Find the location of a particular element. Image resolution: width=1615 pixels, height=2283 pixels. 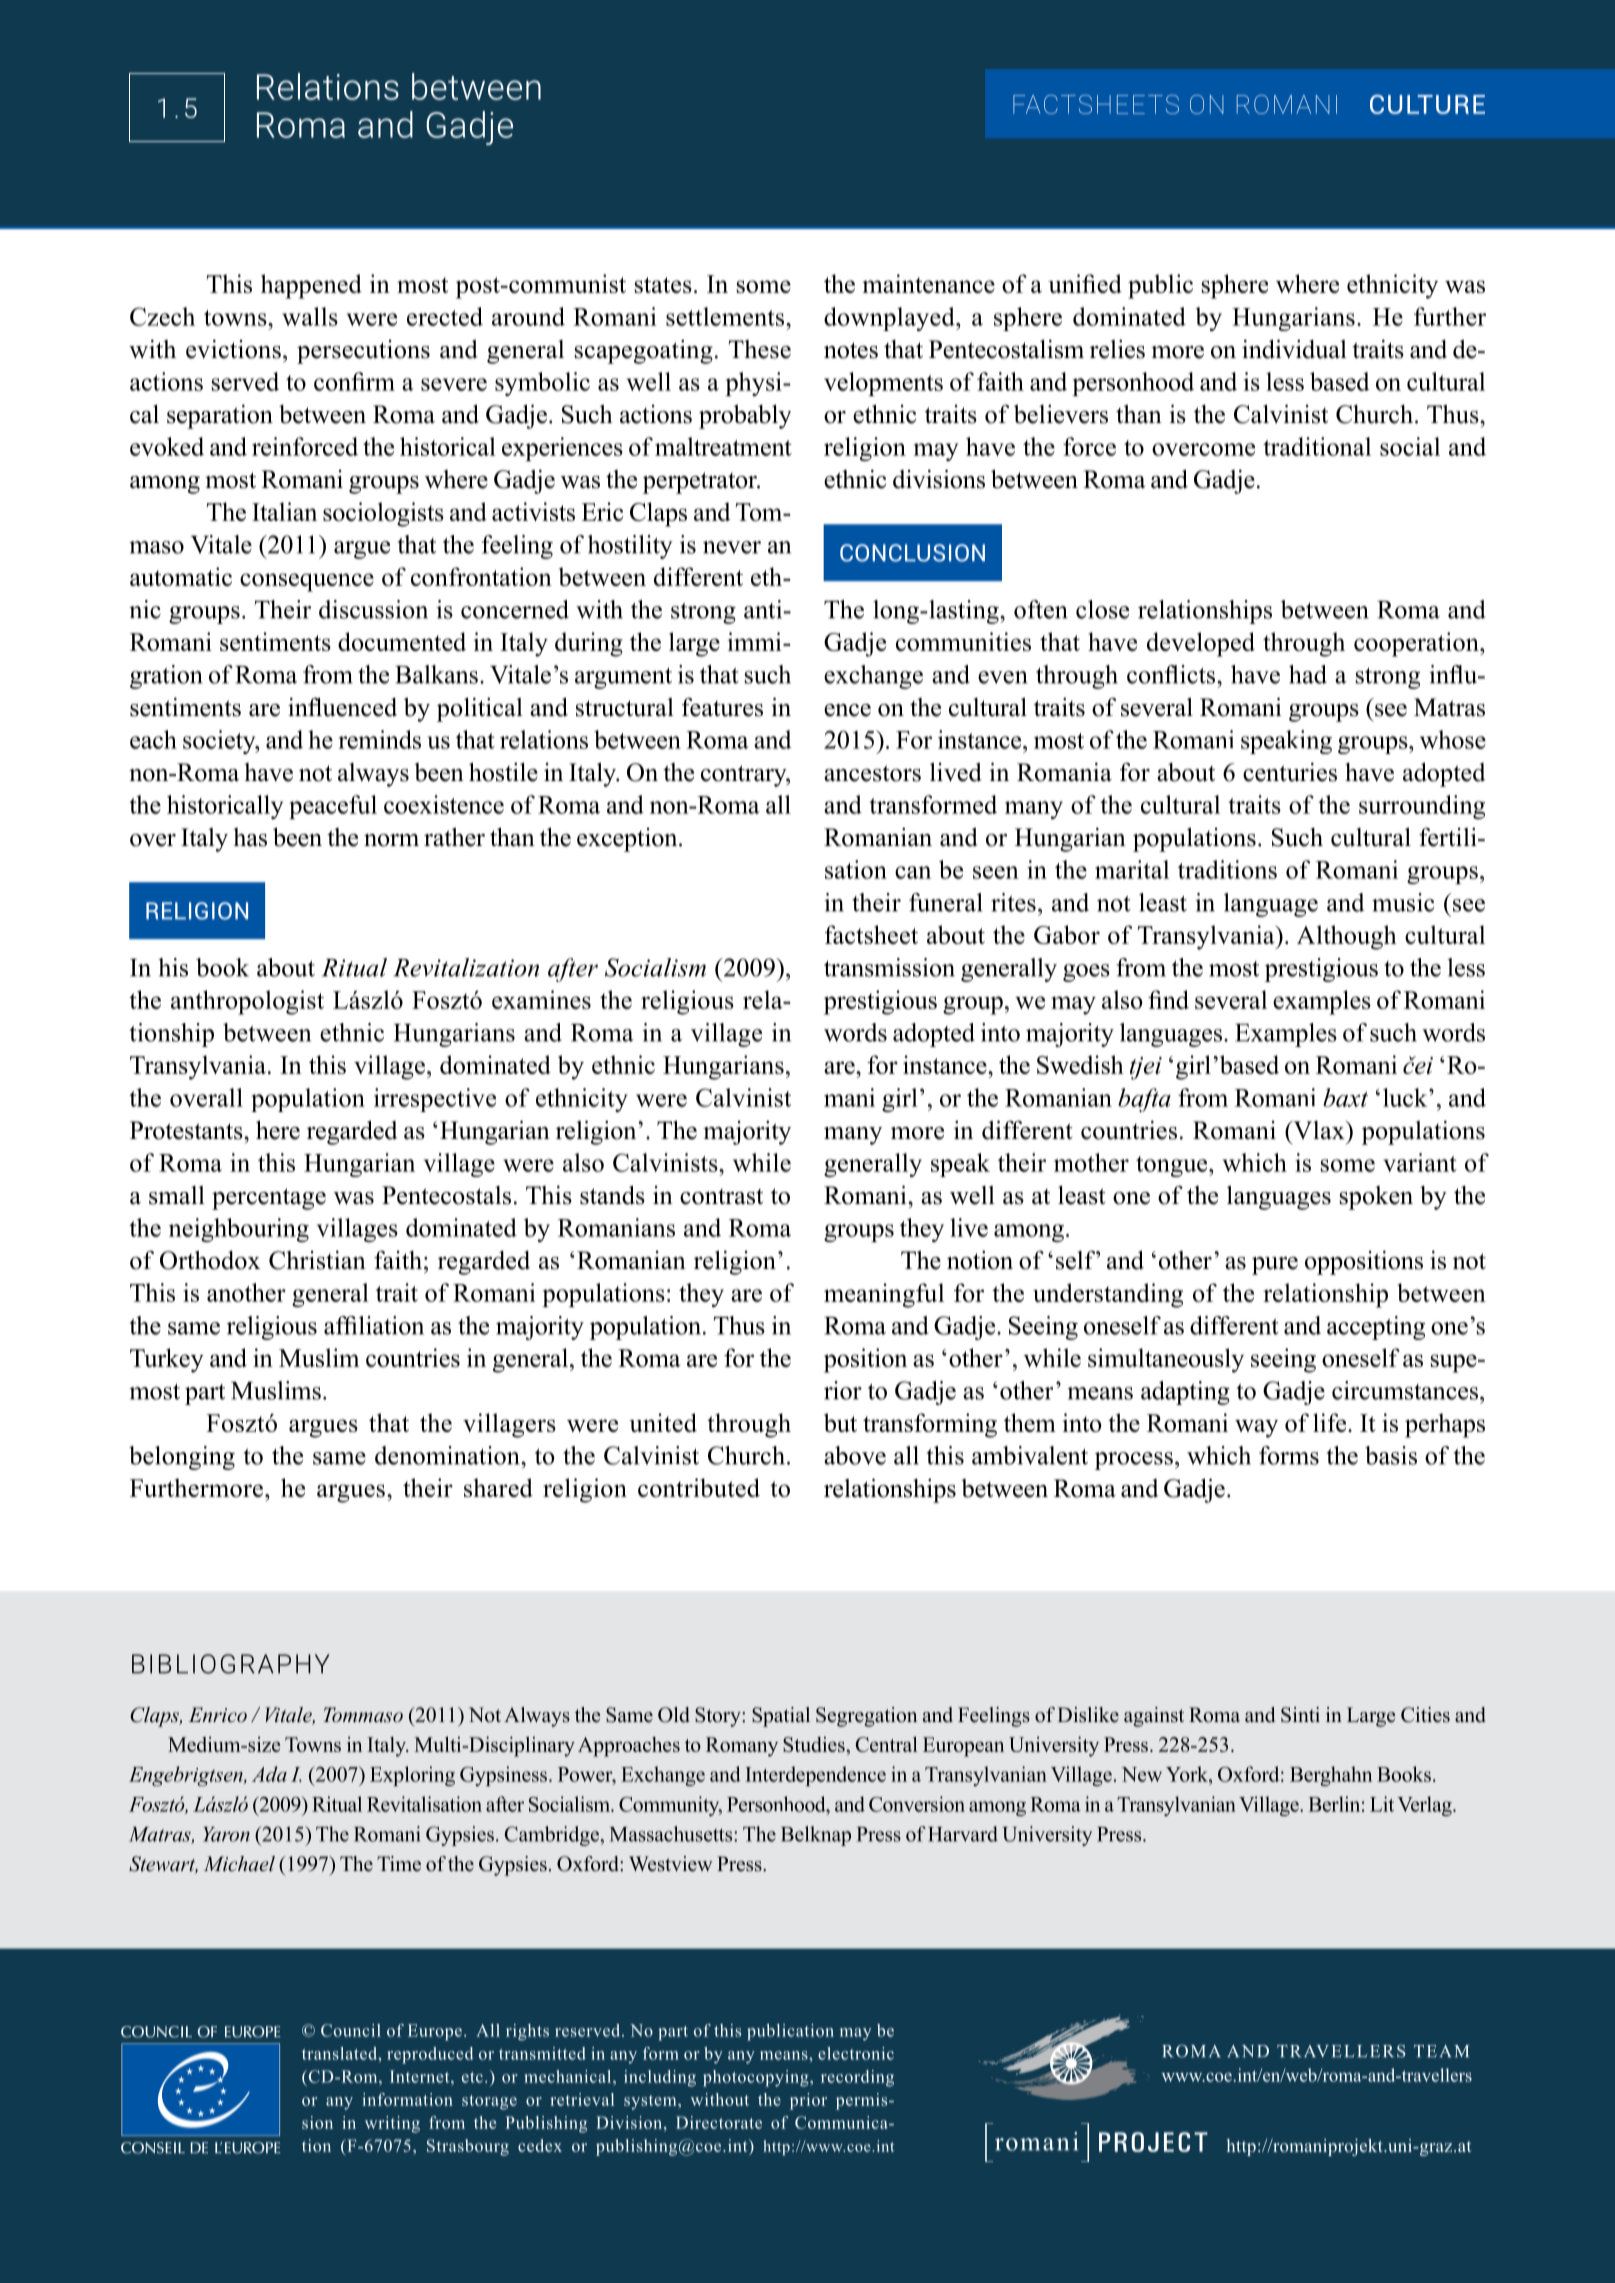

maintenance is located at coordinates (928, 283).
